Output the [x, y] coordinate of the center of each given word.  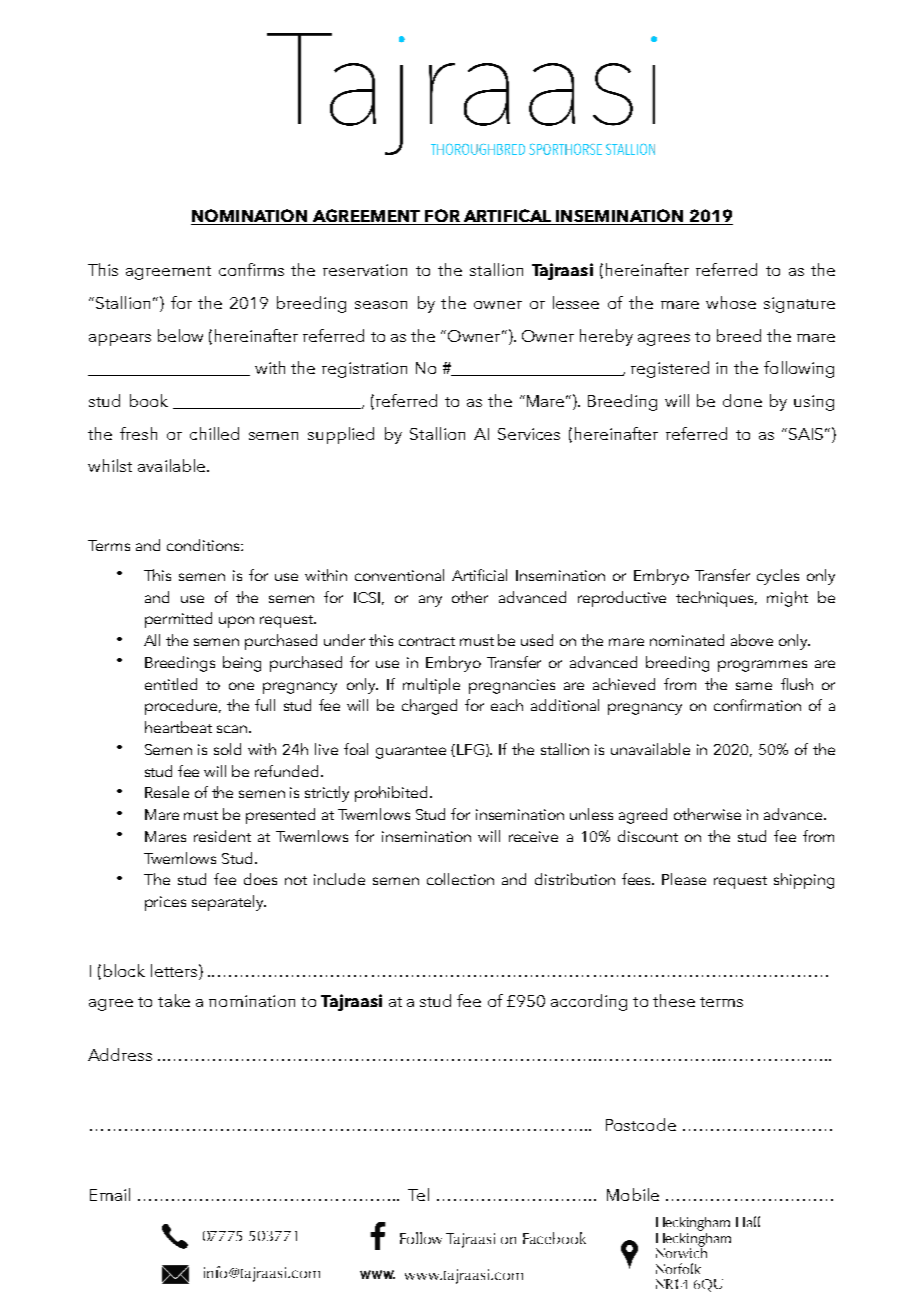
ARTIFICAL [507, 217]
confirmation [757, 705]
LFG [472, 750]
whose [731, 302]
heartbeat [178, 727]
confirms [251, 269]
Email [110, 1194]
